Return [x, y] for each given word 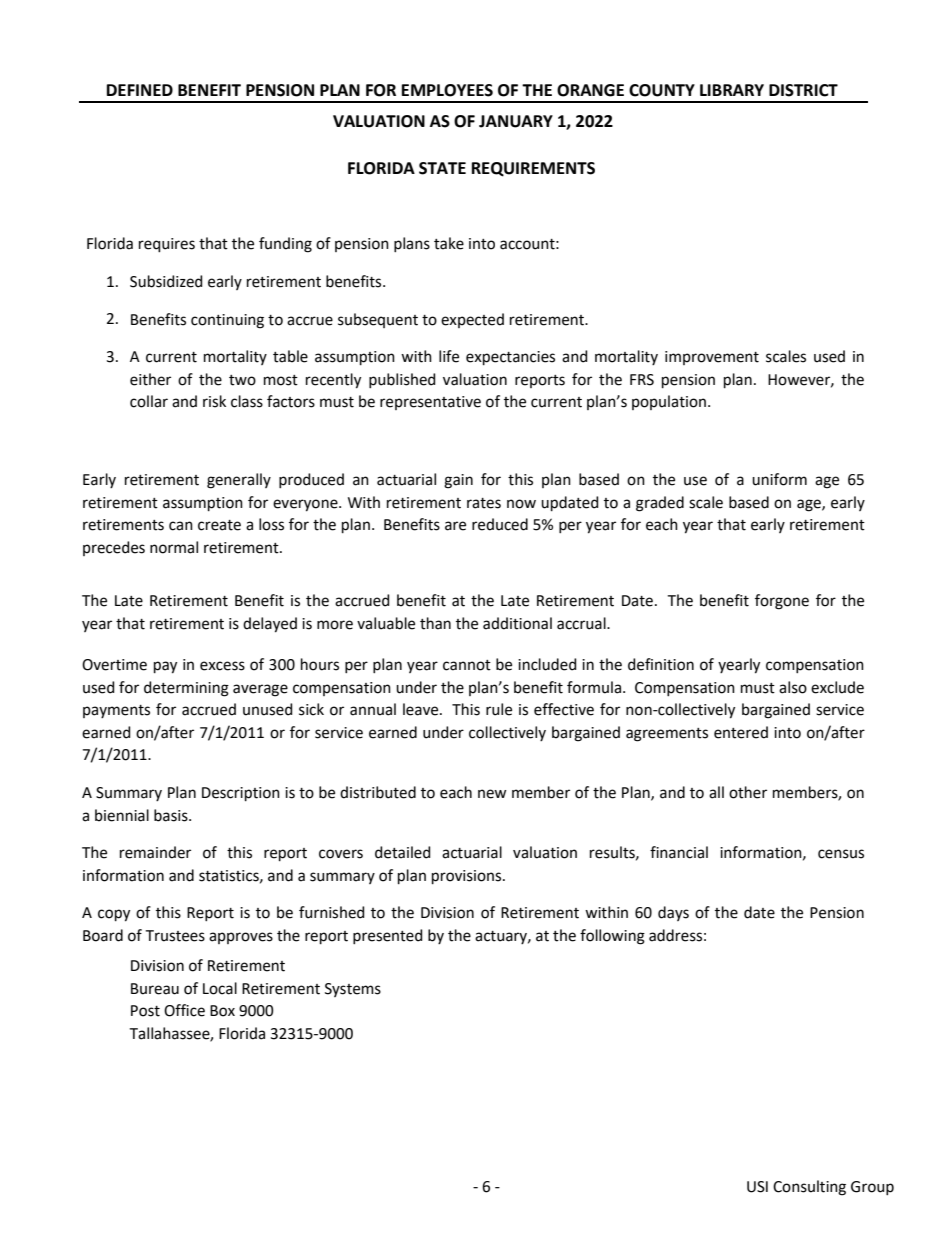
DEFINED [140, 90]
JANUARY [516, 121]
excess [222, 666]
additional [517, 623]
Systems [353, 990]
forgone [782, 602]
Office [184, 1010]
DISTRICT [803, 90]
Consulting [809, 1188]
